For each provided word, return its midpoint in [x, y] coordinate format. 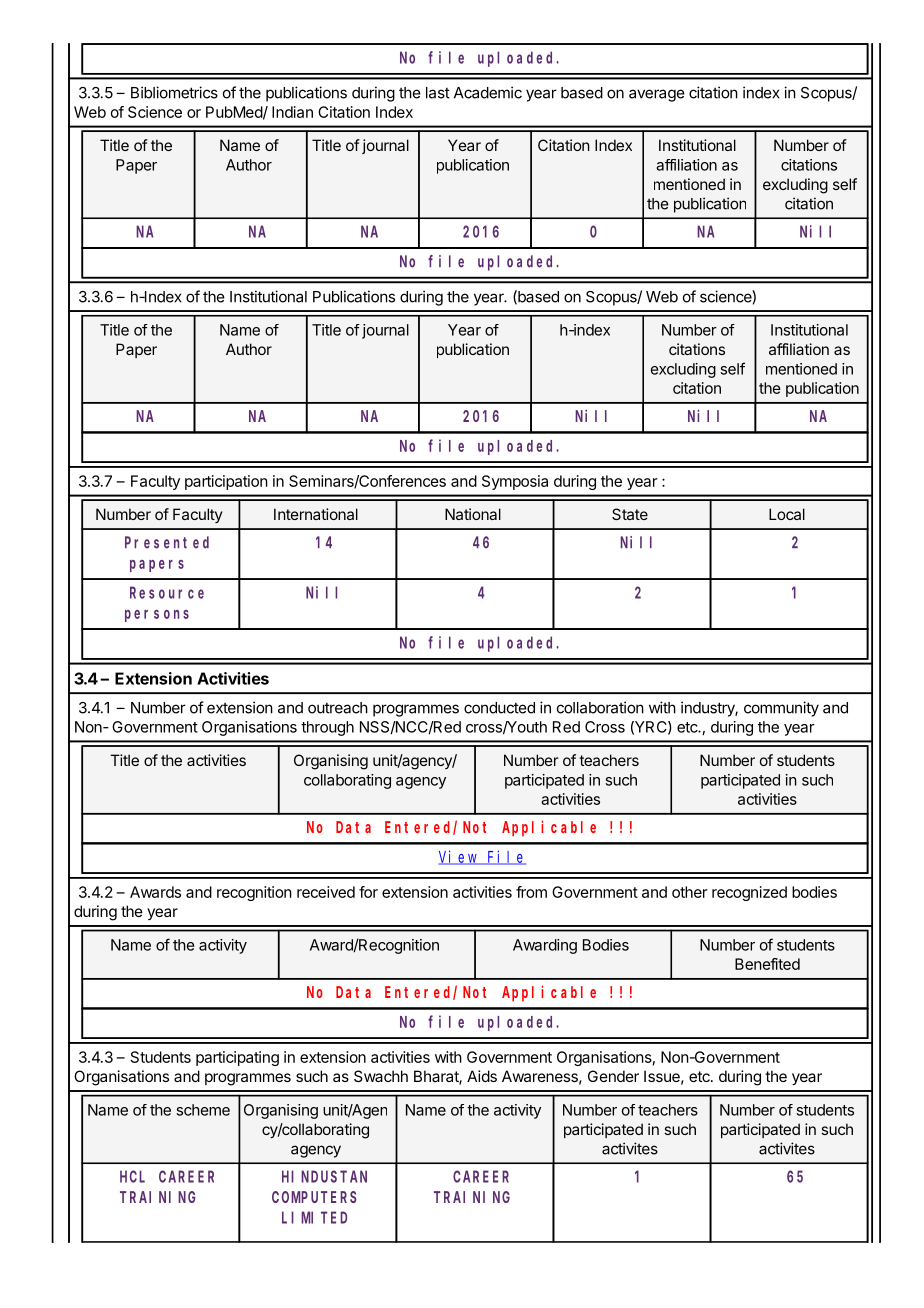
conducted [499, 708]
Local [787, 514]
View [459, 857]
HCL [132, 1177]
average [657, 95]
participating [237, 1058]
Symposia [515, 482]
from [531, 892]
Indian [292, 112]
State [630, 514]
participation [226, 482]
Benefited [767, 964]
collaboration [600, 707]
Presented [167, 542]
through [327, 728]
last [438, 93]
